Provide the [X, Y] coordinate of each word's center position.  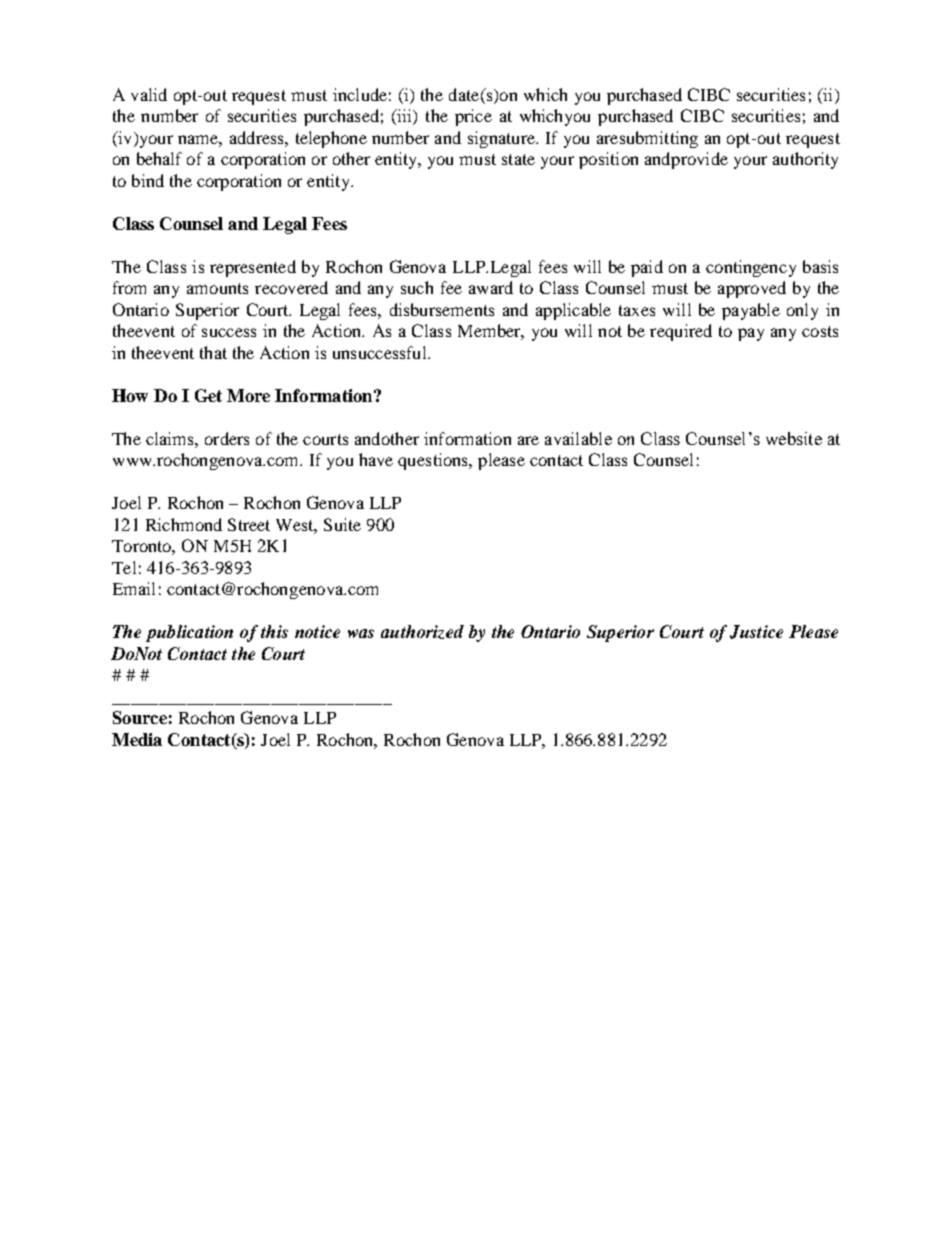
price [473, 117]
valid [149, 94]
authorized [422, 632]
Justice [756, 632]
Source [140, 717]
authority [805, 160]
